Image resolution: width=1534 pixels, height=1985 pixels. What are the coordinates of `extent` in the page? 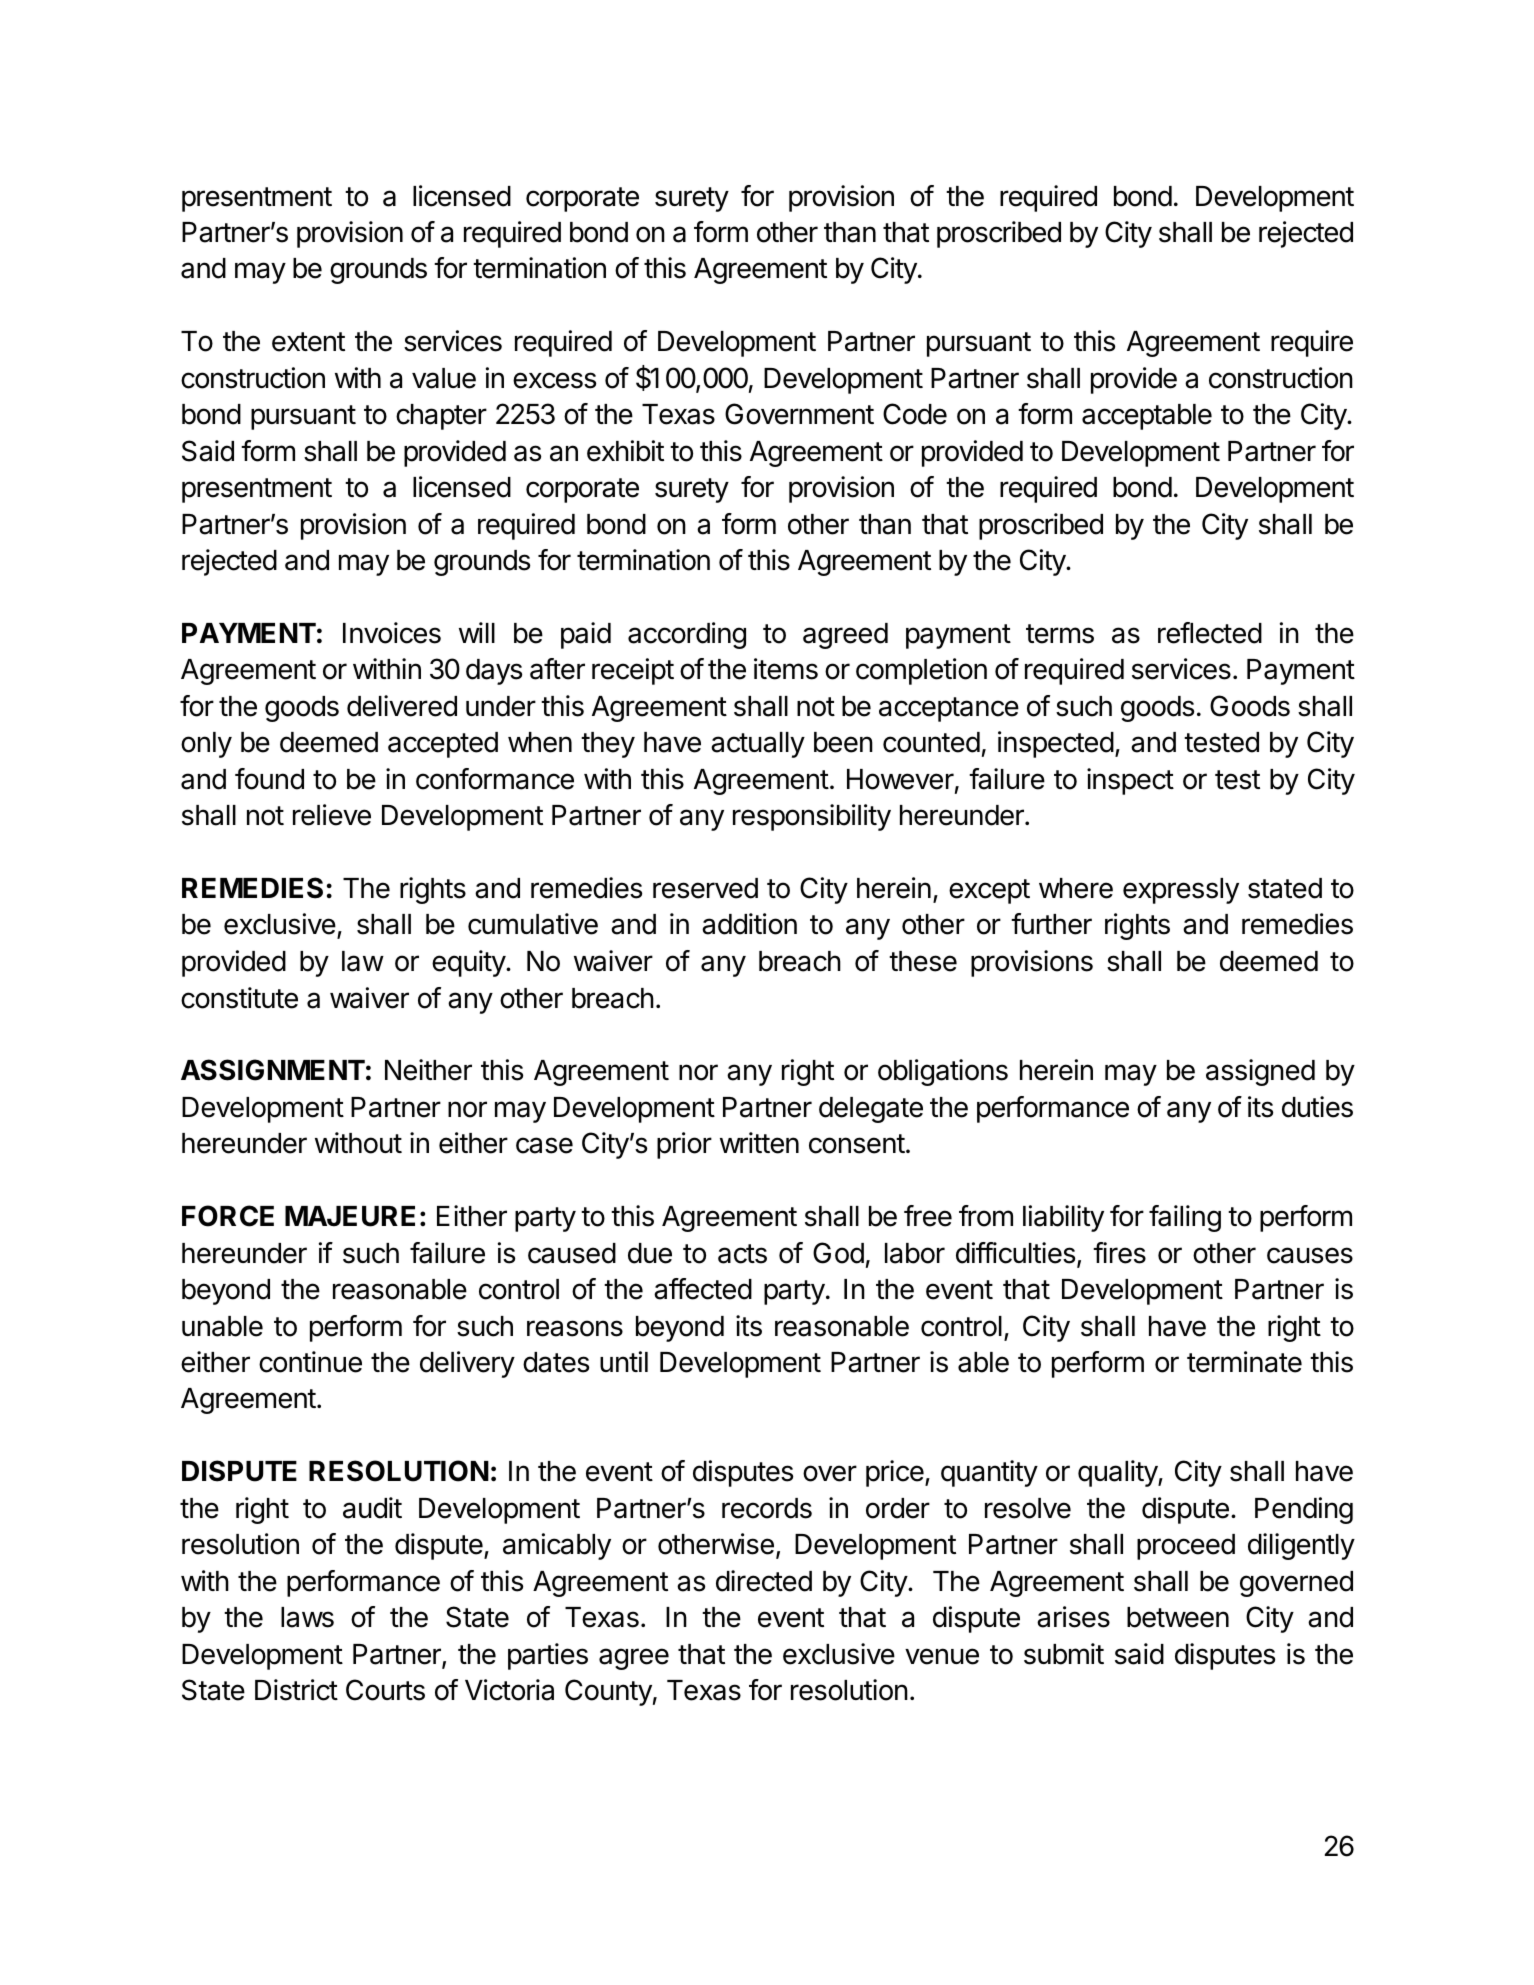 It's located at (308, 342).
